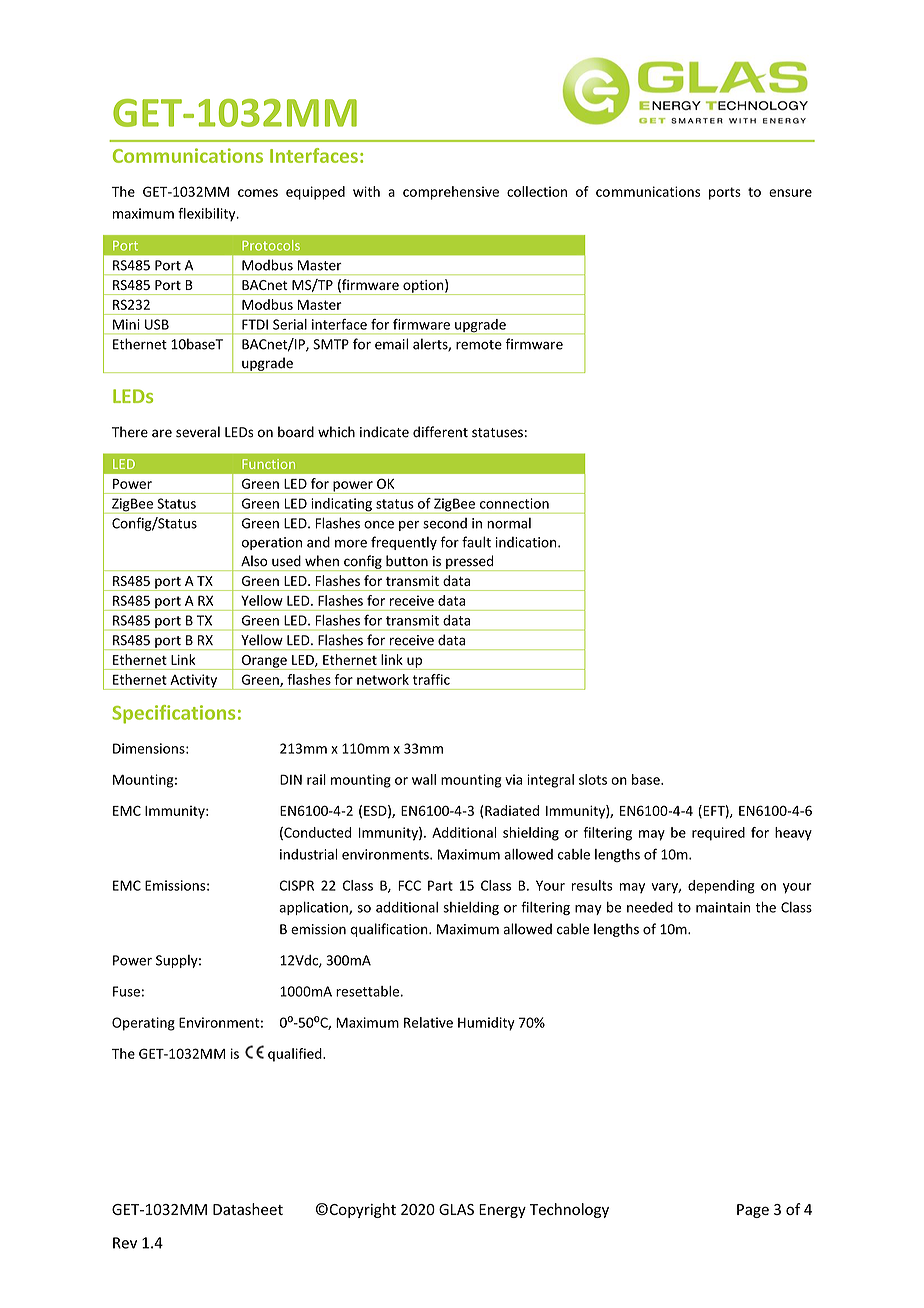 The image size is (924, 1308). I want to click on Page, so click(753, 1211).
